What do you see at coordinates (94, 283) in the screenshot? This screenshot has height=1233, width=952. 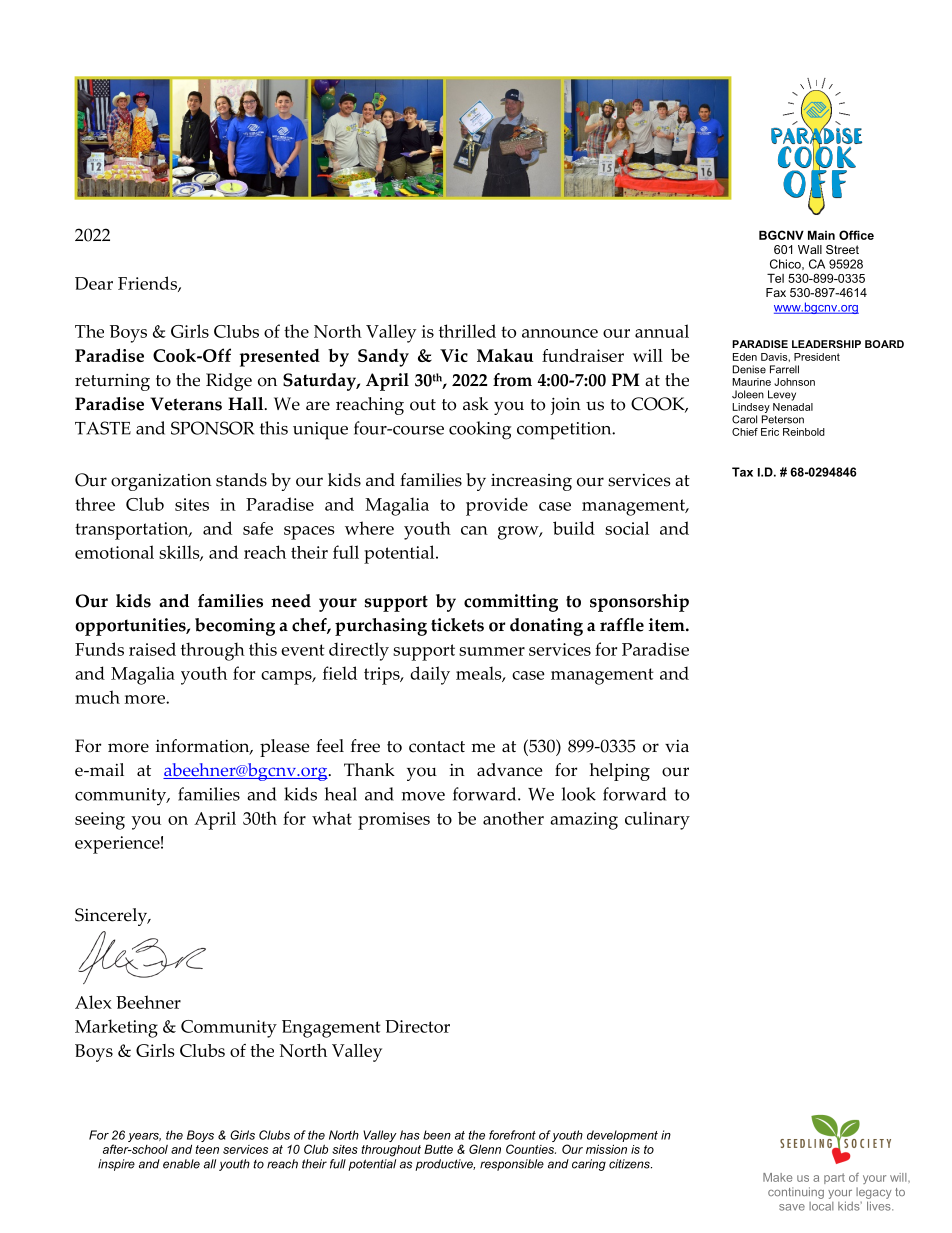 I see `Dear` at bounding box center [94, 283].
